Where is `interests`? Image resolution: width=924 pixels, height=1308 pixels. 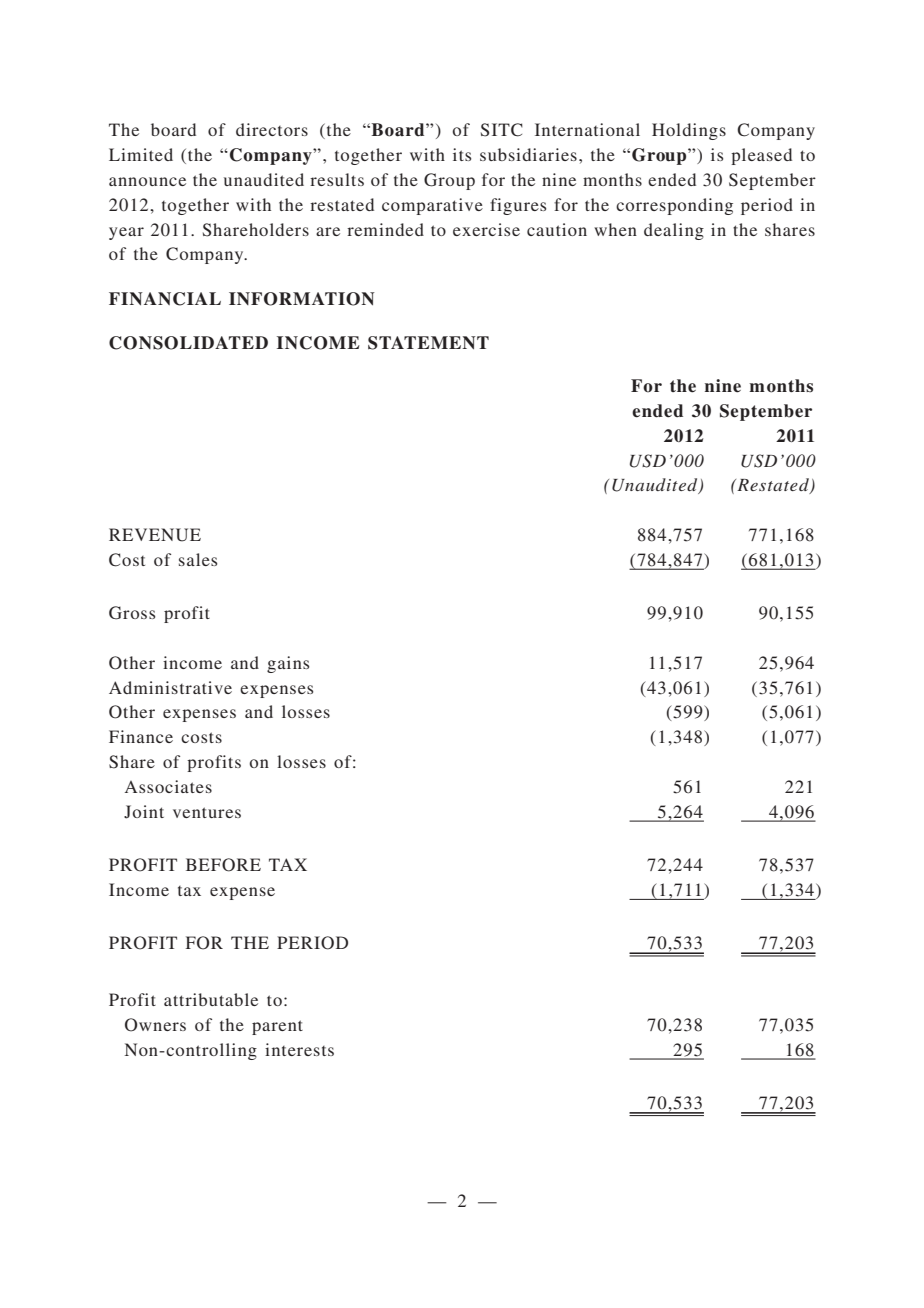
interests is located at coordinates (299, 1049).
